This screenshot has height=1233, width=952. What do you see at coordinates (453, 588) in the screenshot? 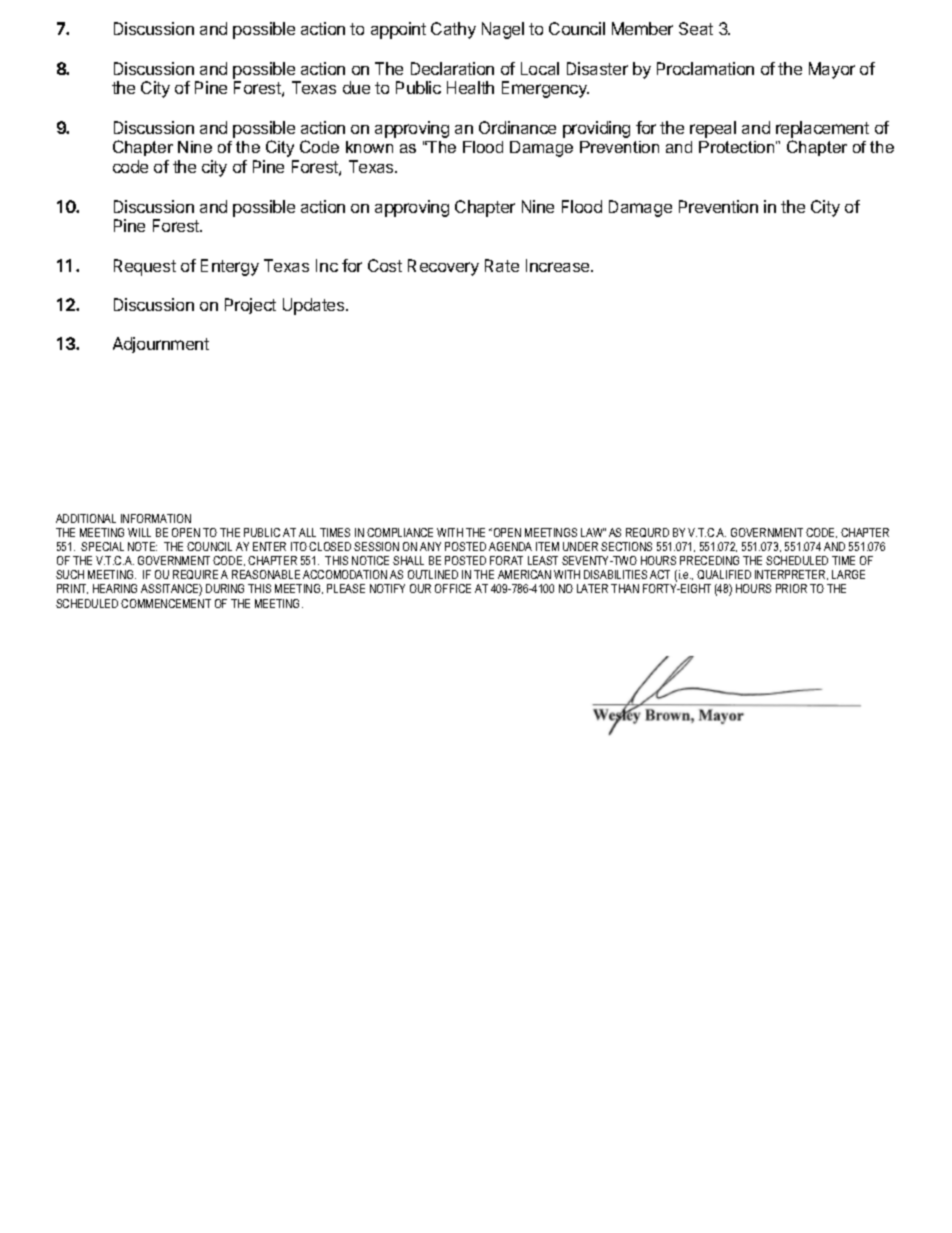
I see `OFFICE` at bounding box center [453, 588].
